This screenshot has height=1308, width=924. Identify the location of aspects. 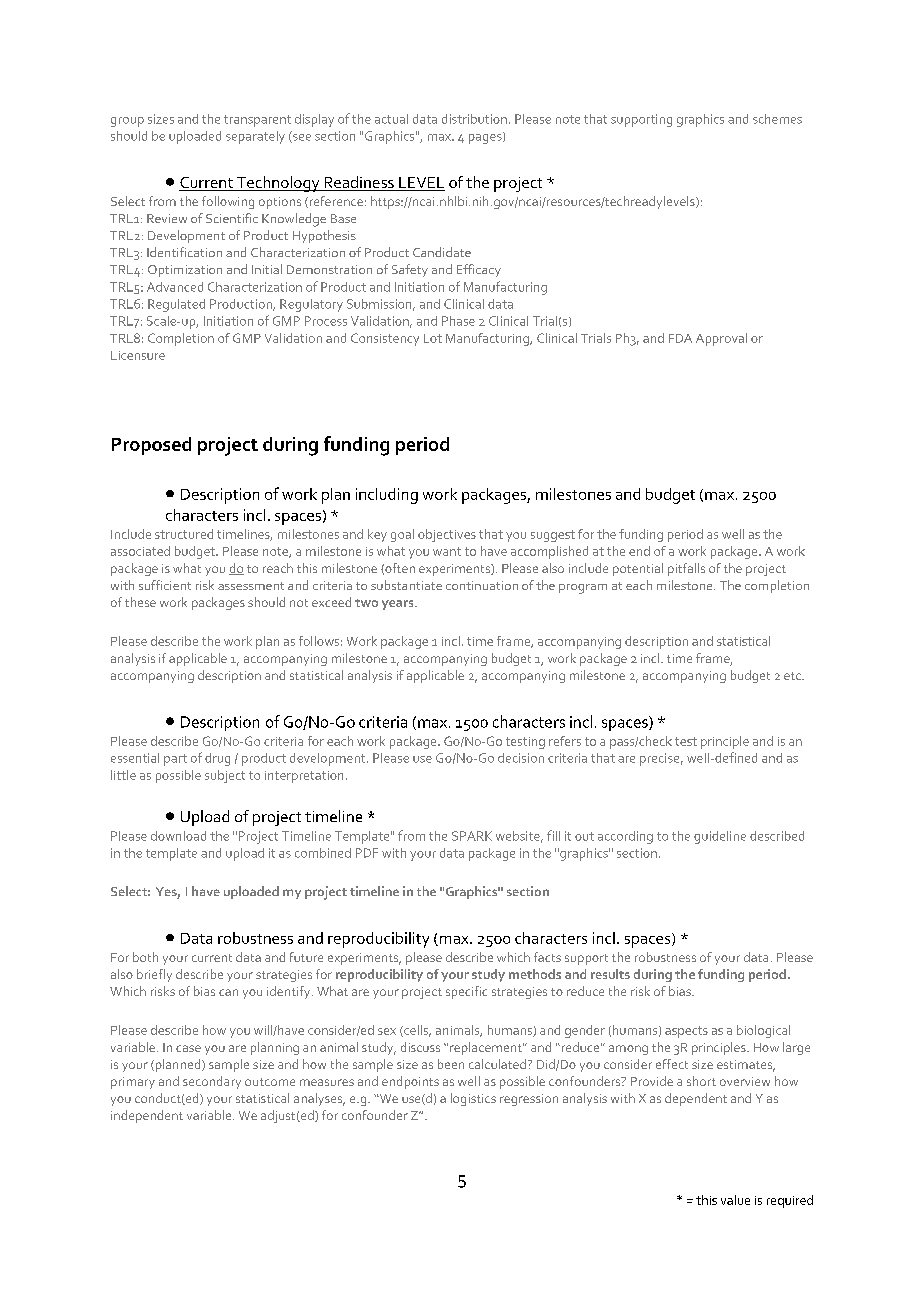
(686, 1032).
